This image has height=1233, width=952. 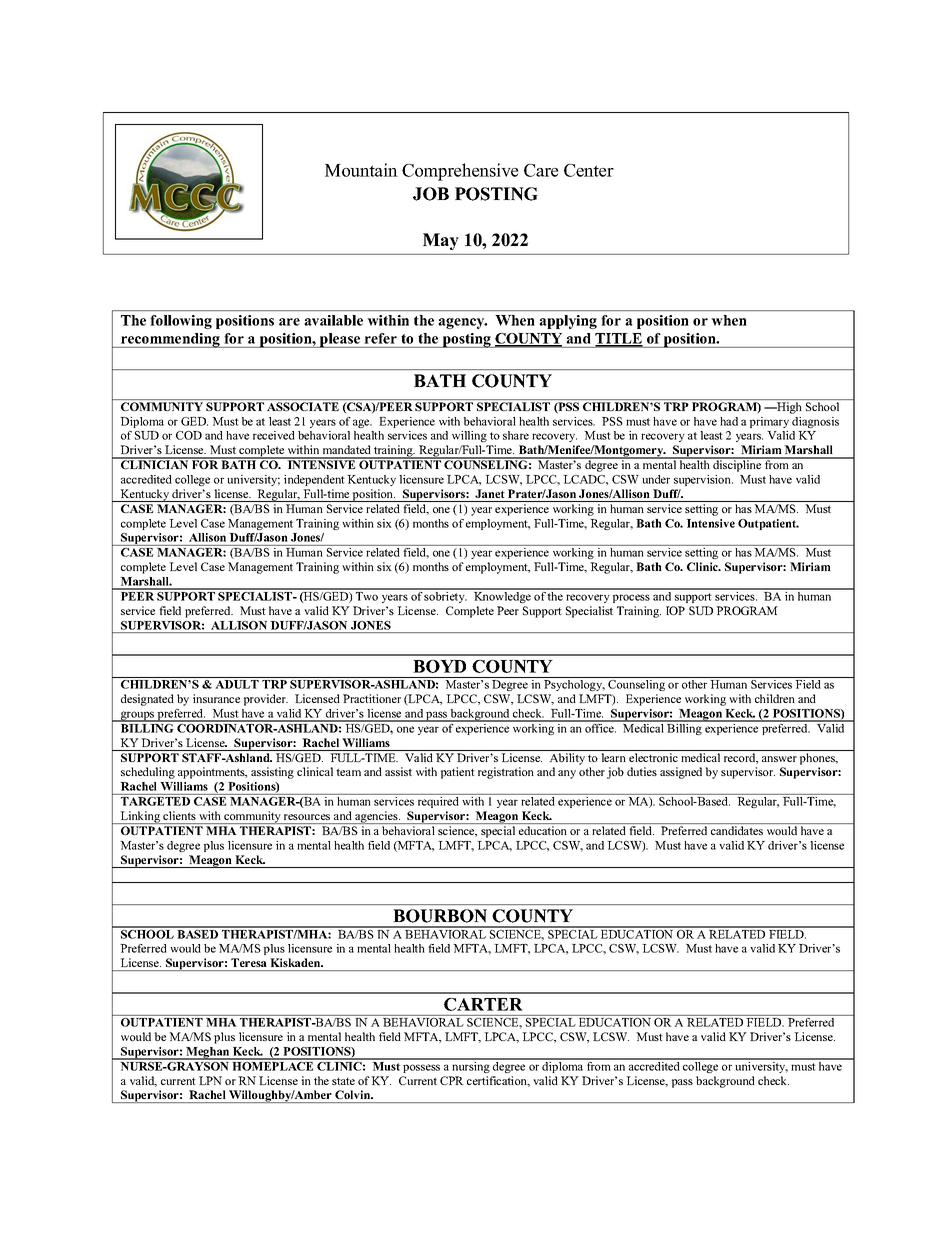 I want to click on COD, so click(x=189, y=435).
